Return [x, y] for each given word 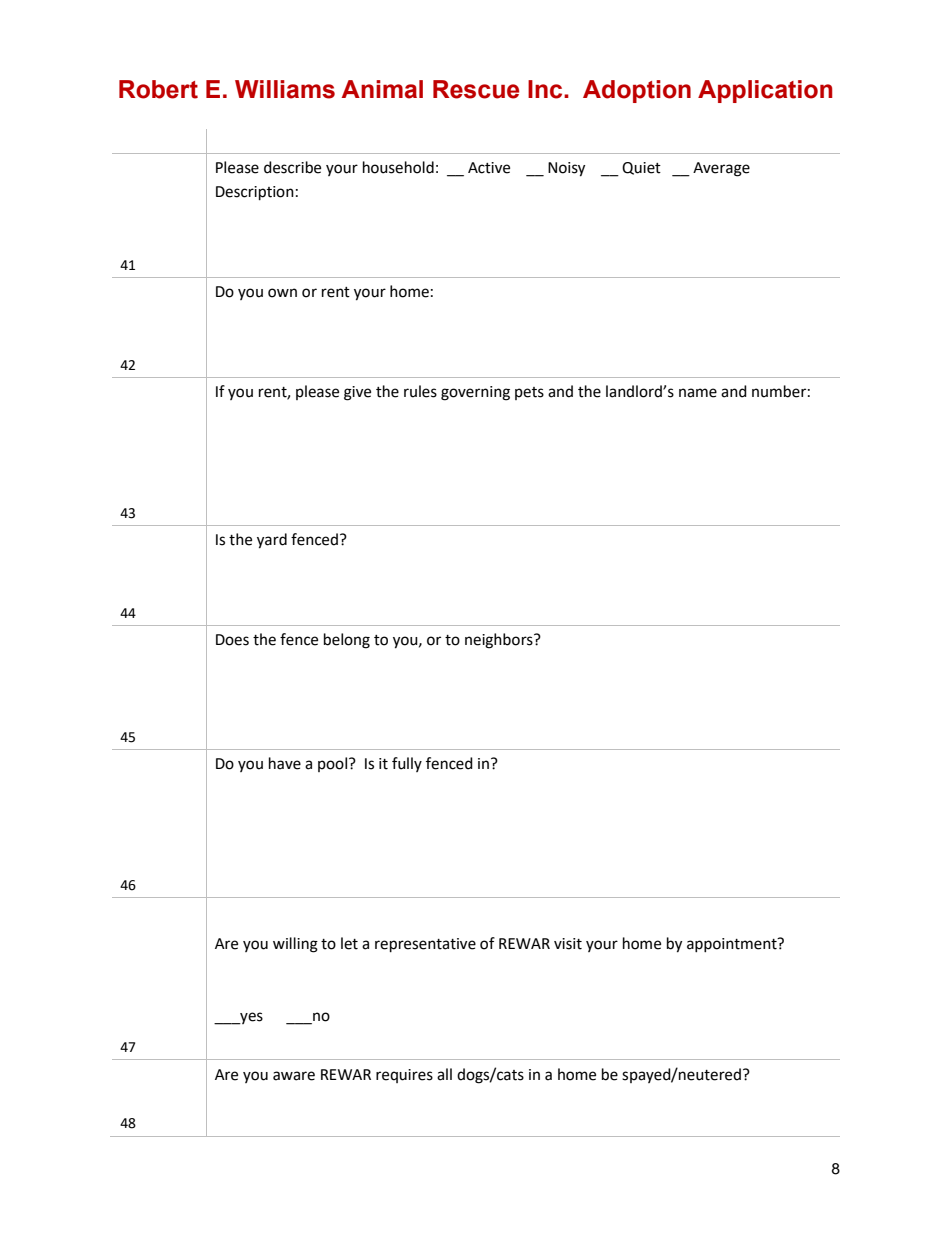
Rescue [476, 89]
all [444, 1074]
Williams [285, 89]
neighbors [500, 641]
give [357, 393]
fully [407, 764]
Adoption [637, 91]
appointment [733, 945]
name [698, 393]
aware [294, 1076]
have [285, 763]
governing [475, 393]
